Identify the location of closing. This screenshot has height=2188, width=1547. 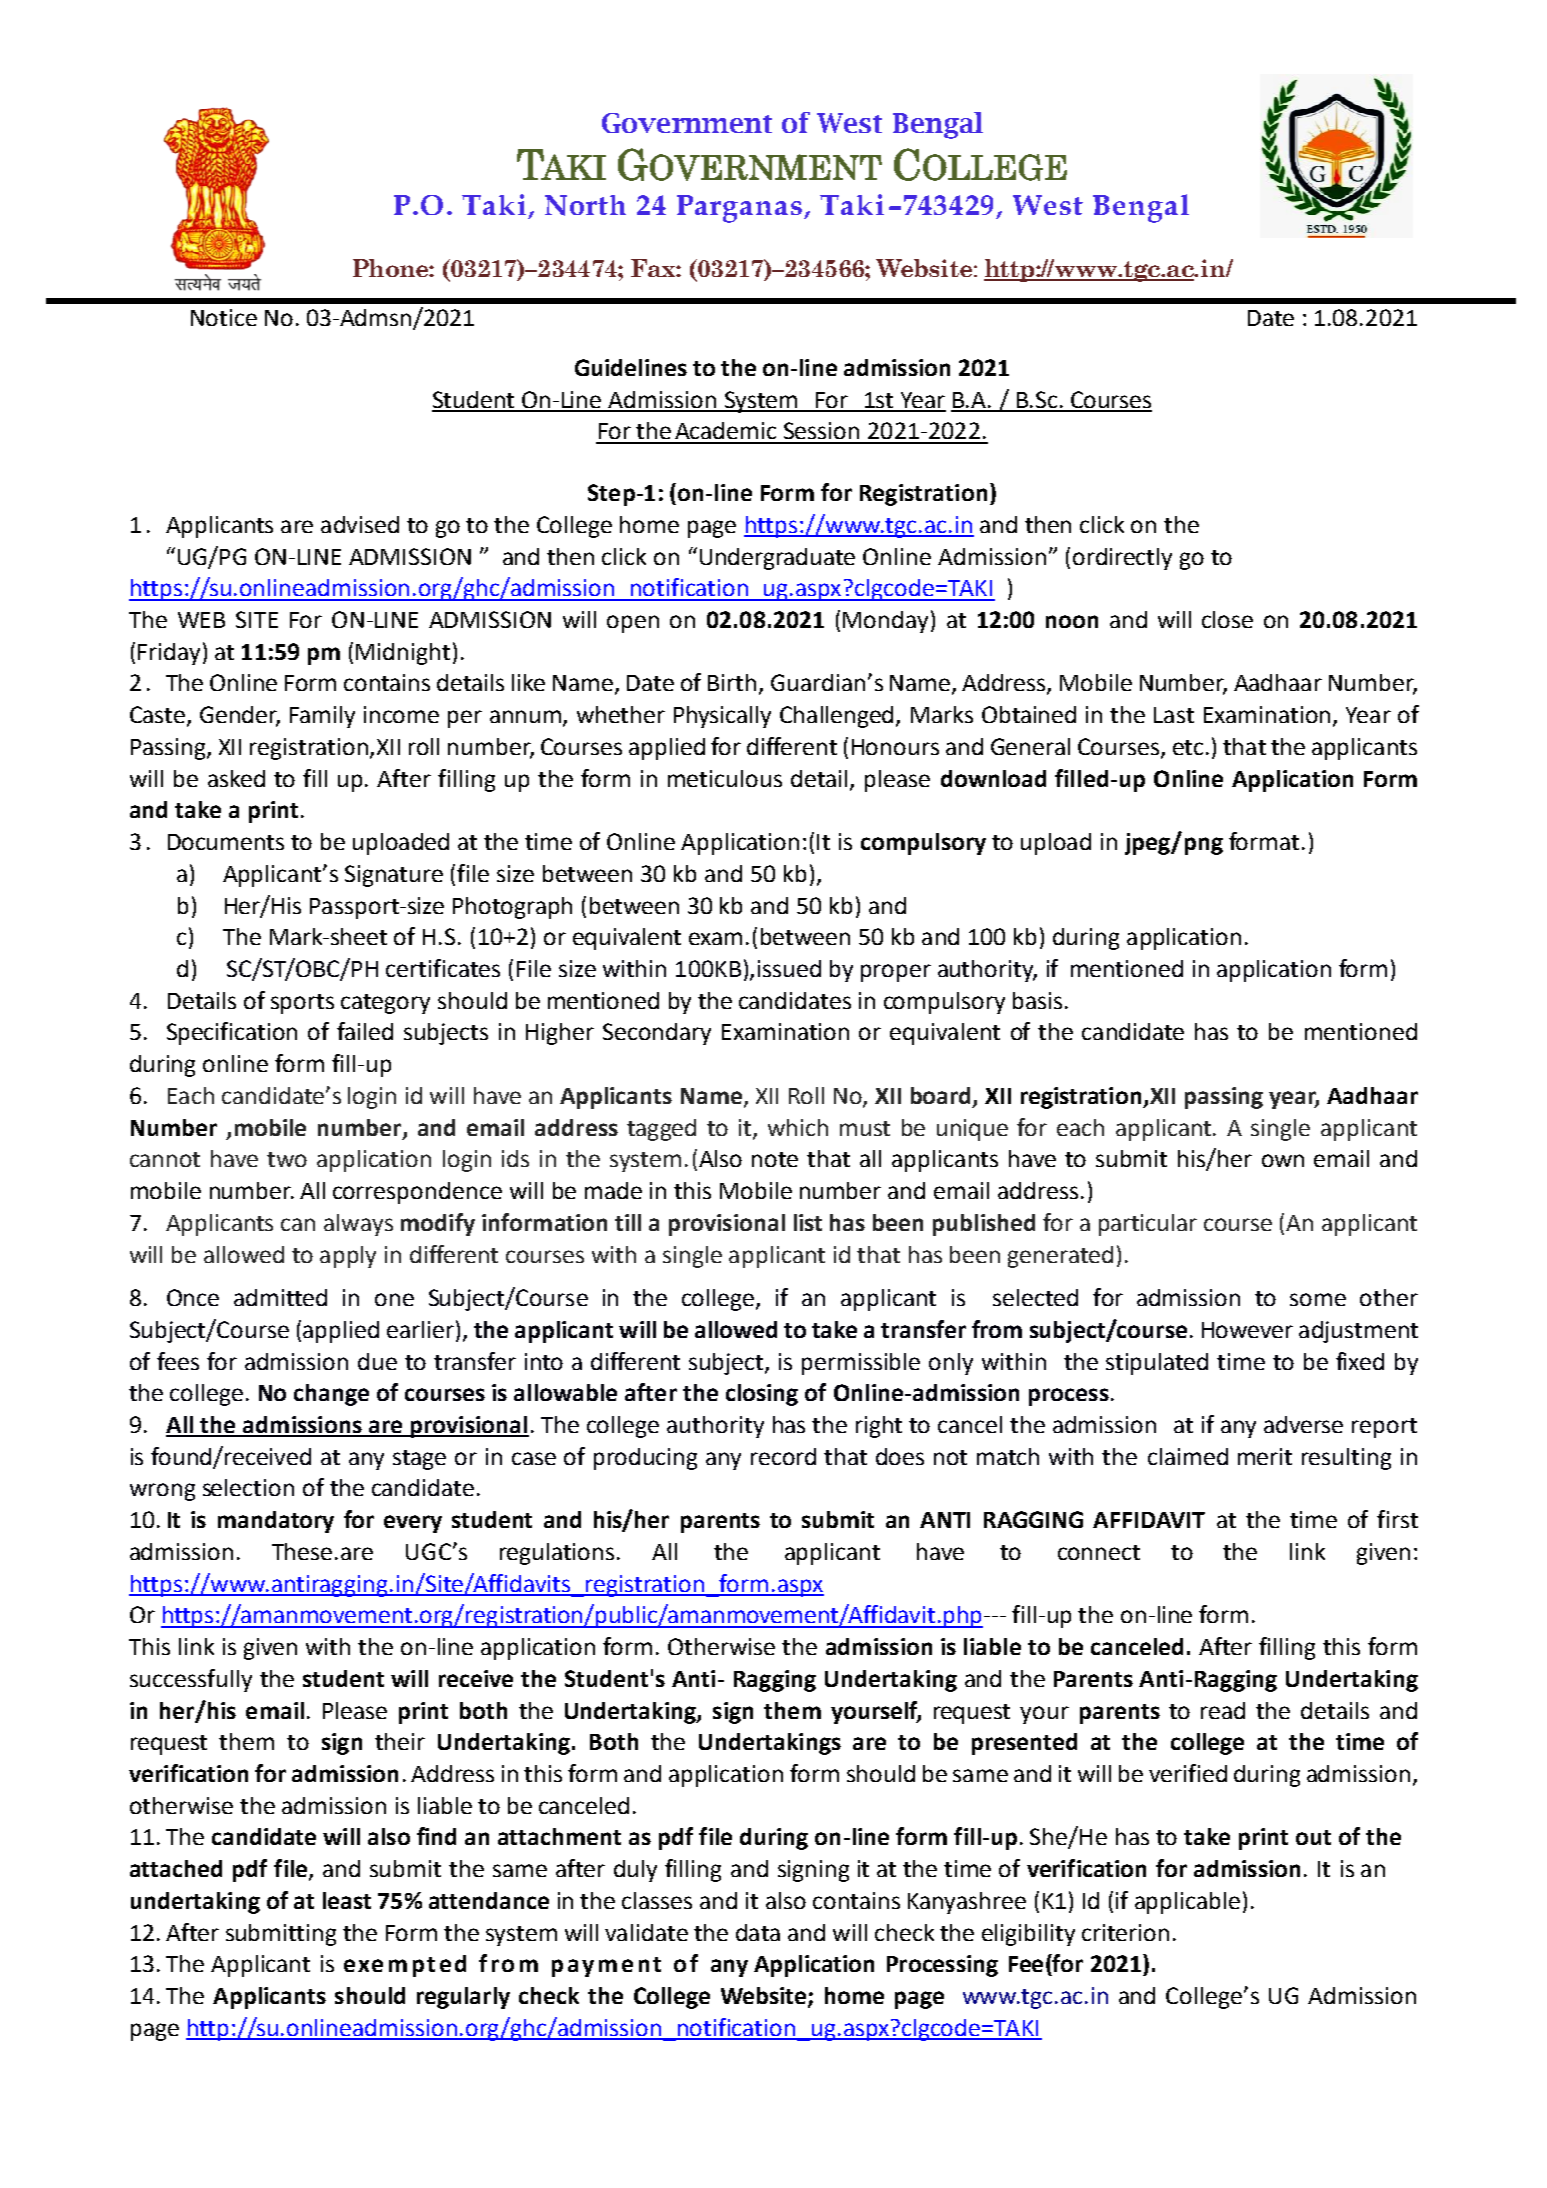
(762, 1395).
